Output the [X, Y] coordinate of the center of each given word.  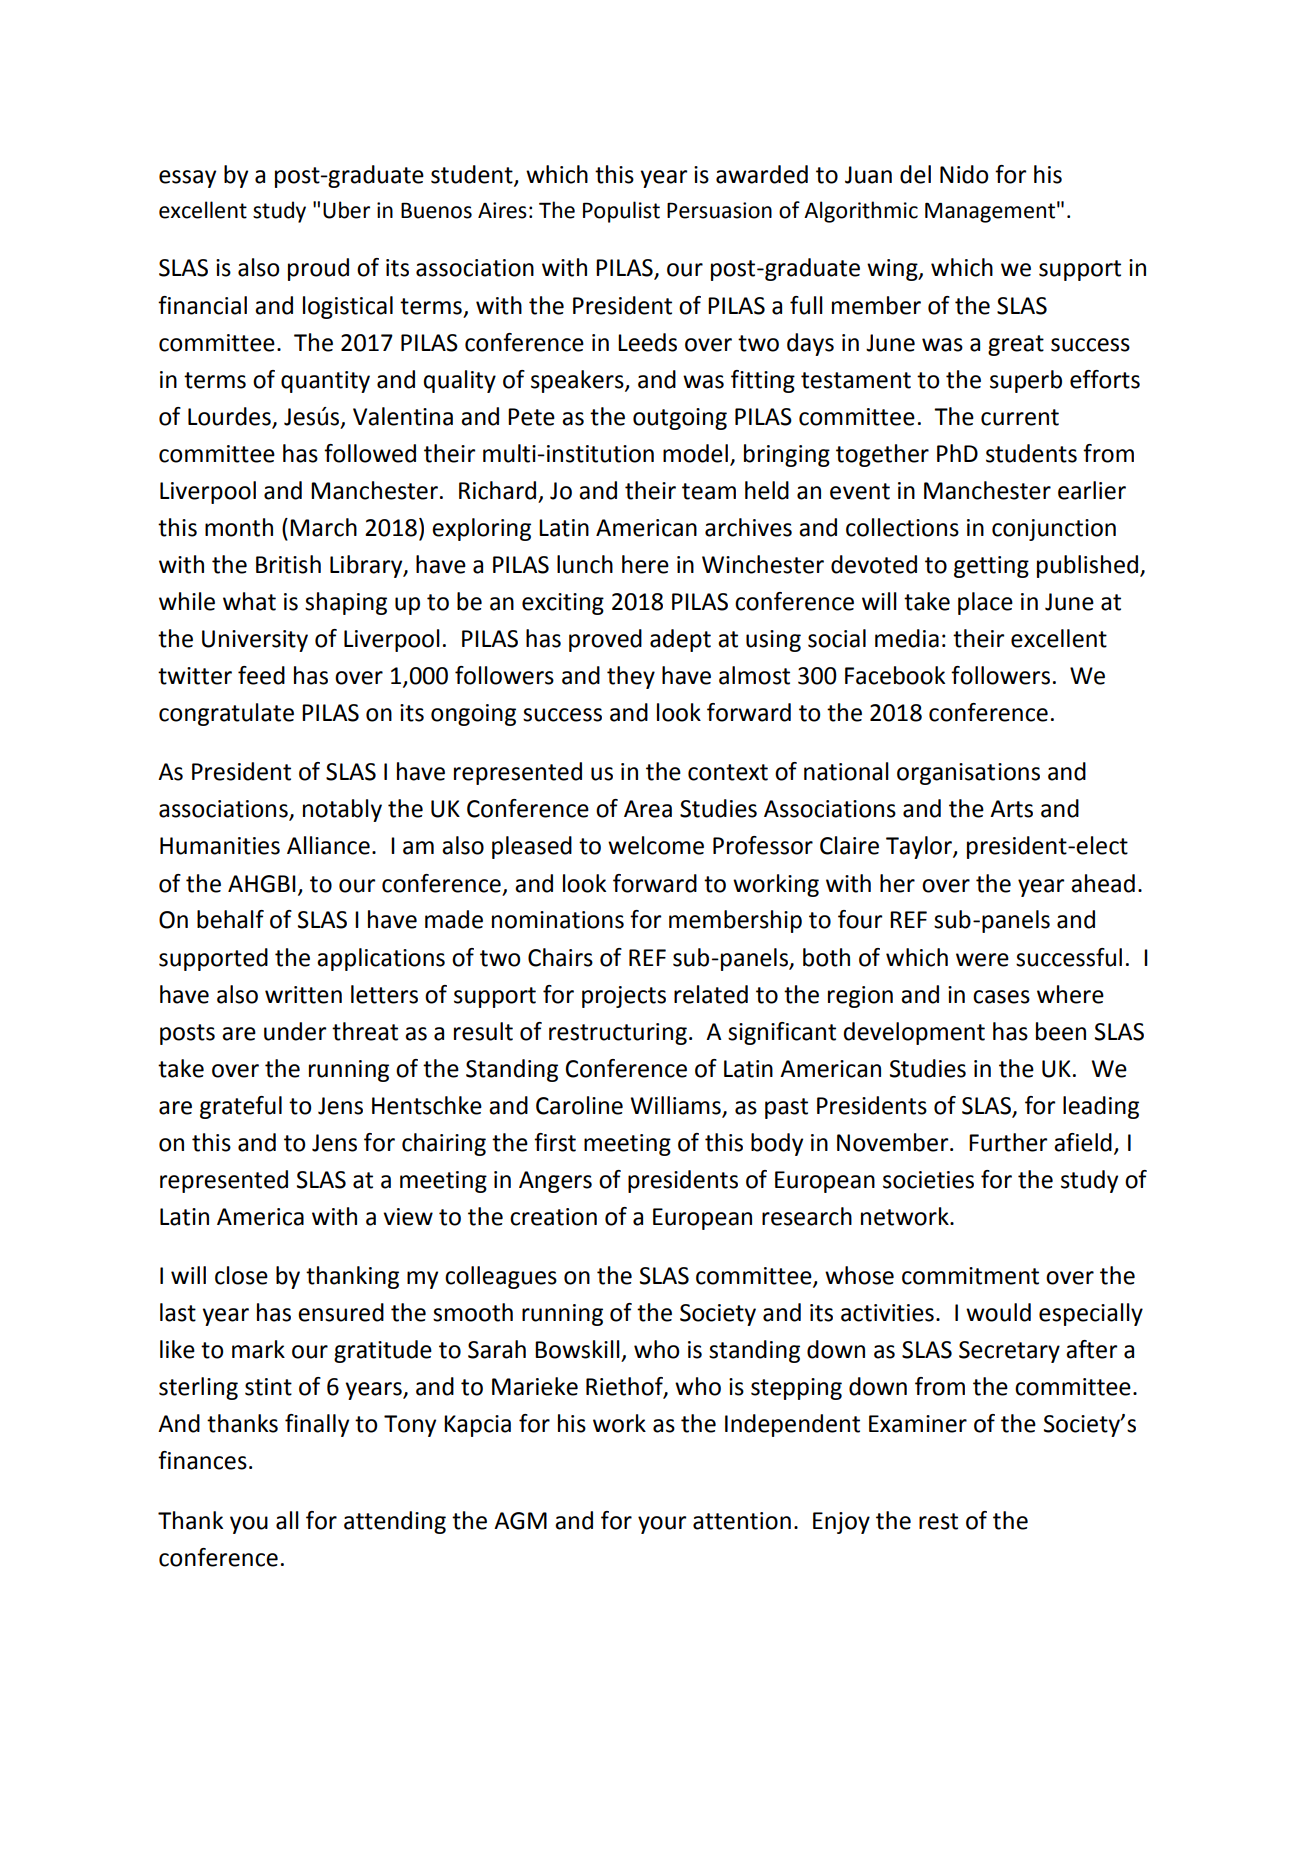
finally [317, 1425]
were [982, 960]
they [631, 677]
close [241, 1275]
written [303, 995]
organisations [968, 774]
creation [553, 1217]
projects [624, 997]
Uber [346, 210]
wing [893, 270]
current [1020, 417]
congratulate [226, 714]
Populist [621, 212]
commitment [970, 1276]
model [695, 453]
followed [370, 453]
